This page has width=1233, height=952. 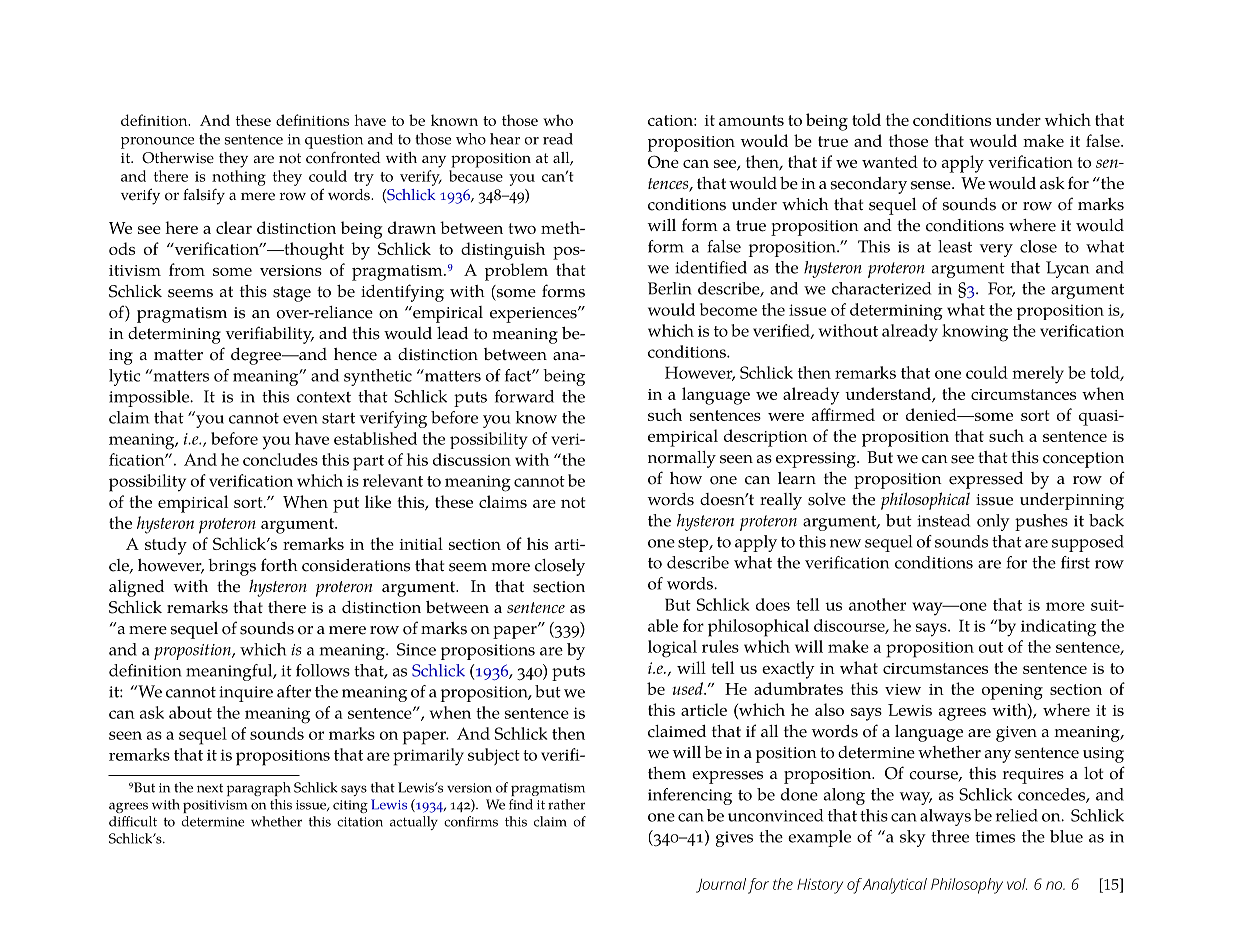 What do you see at coordinates (505, 139) in the page?
I see `hear` at bounding box center [505, 139].
